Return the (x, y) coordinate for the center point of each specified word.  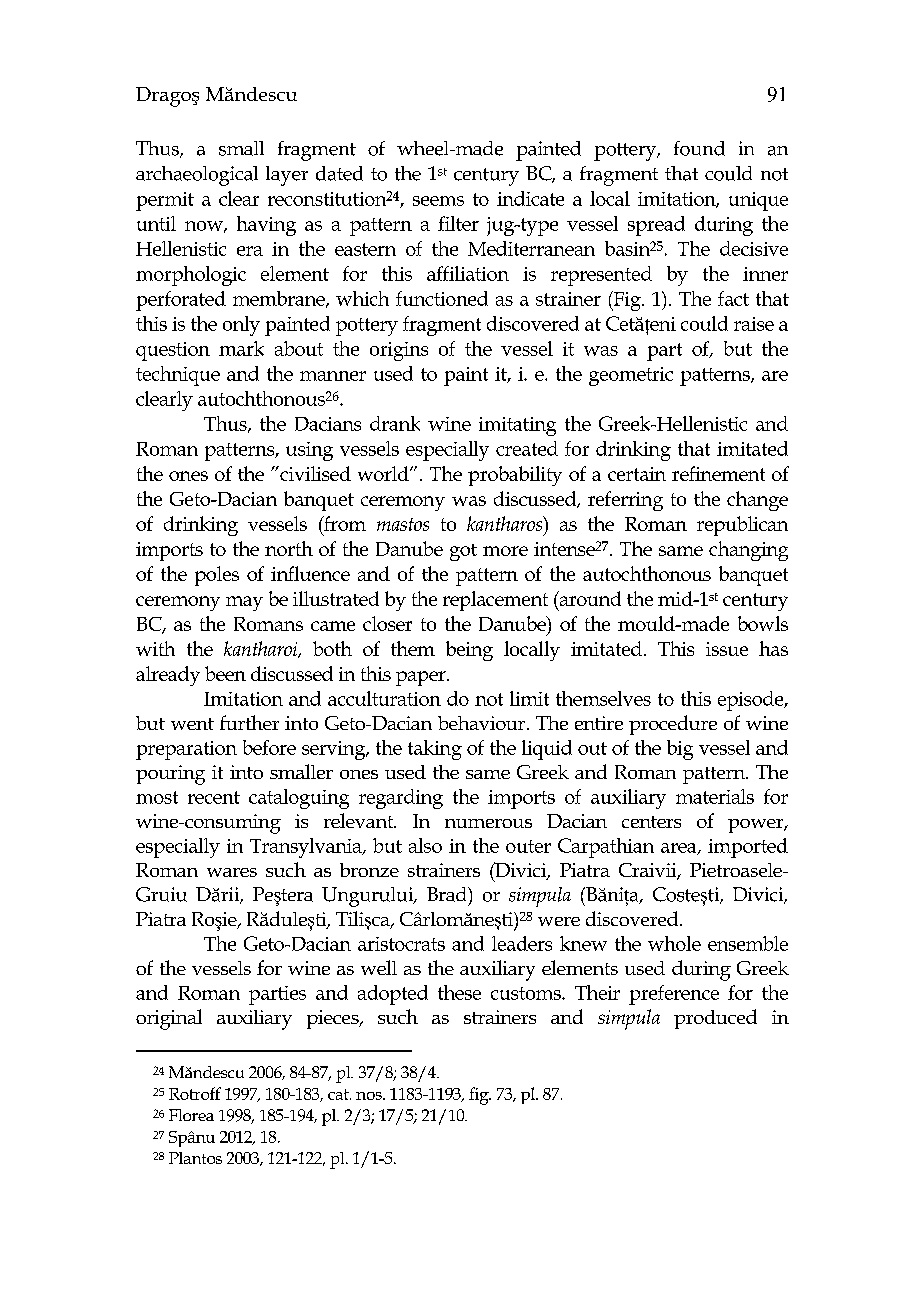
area (680, 849)
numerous (488, 823)
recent (214, 797)
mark (241, 348)
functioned (442, 298)
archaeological (197, 176)
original (169, 1019)
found (699, 148)
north (289, 548)
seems (438, 201)
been (225, 673)
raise (754, 324)
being (469, 651)
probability (515, 476)
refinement (718, 473)
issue (727, 649)
